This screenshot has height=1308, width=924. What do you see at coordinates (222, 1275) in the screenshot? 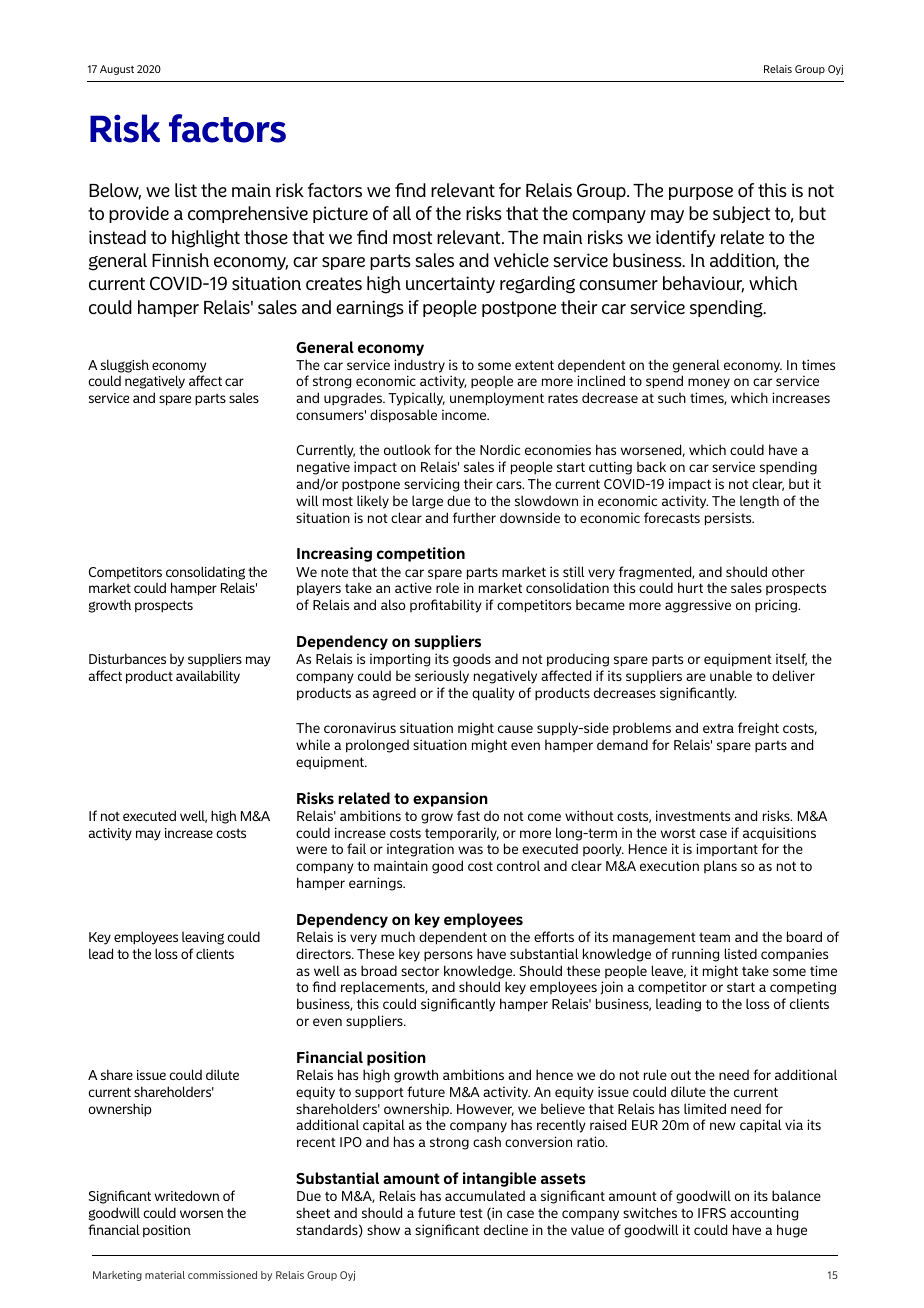
I see `commissioned` at bounding box center [222, 1275].
